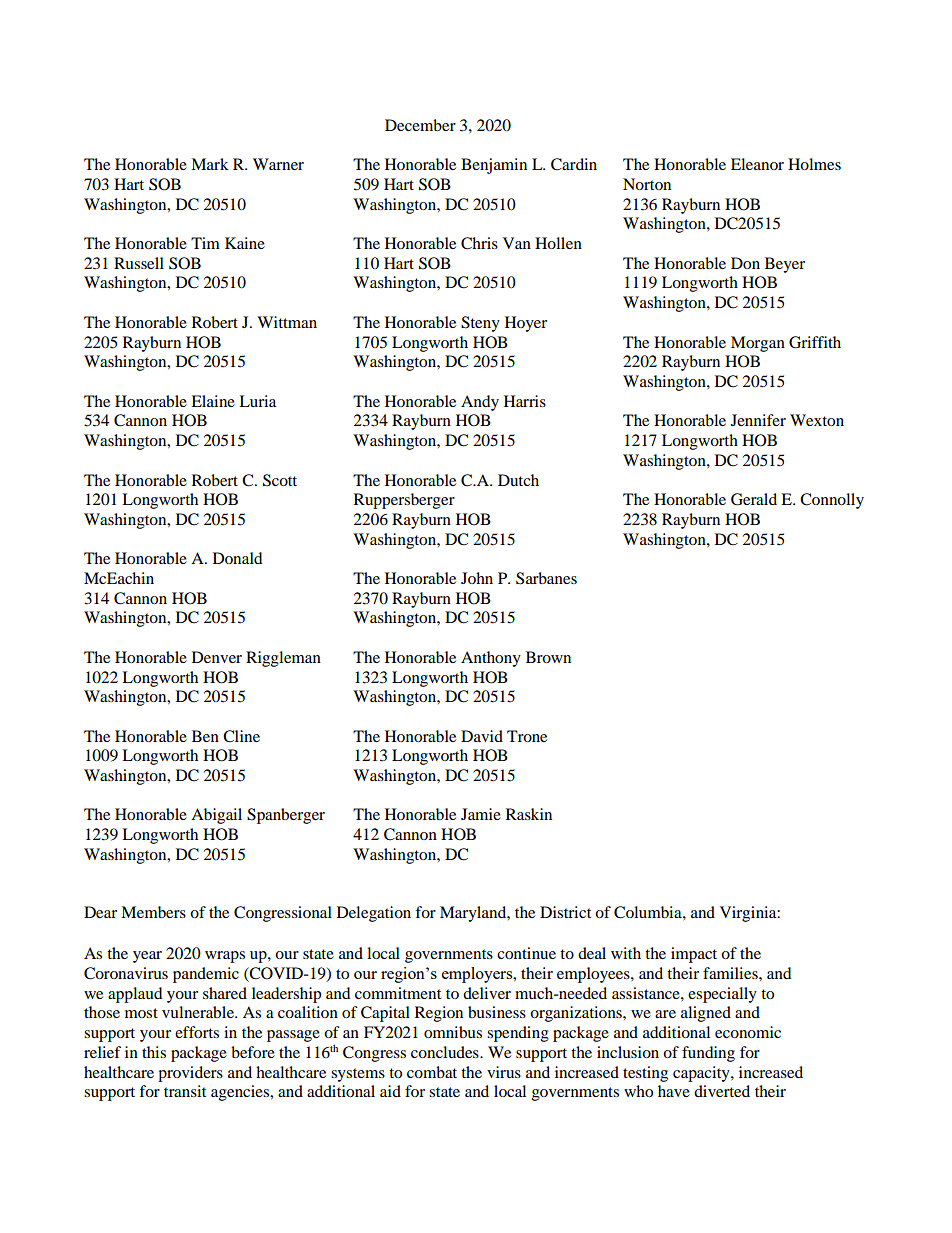 Image resolution: width=952 pixels, height=1233 pixels. What do you see at coordinates (210, 164) in the image?
I see `Mark` at bounding box center [210, 164].
